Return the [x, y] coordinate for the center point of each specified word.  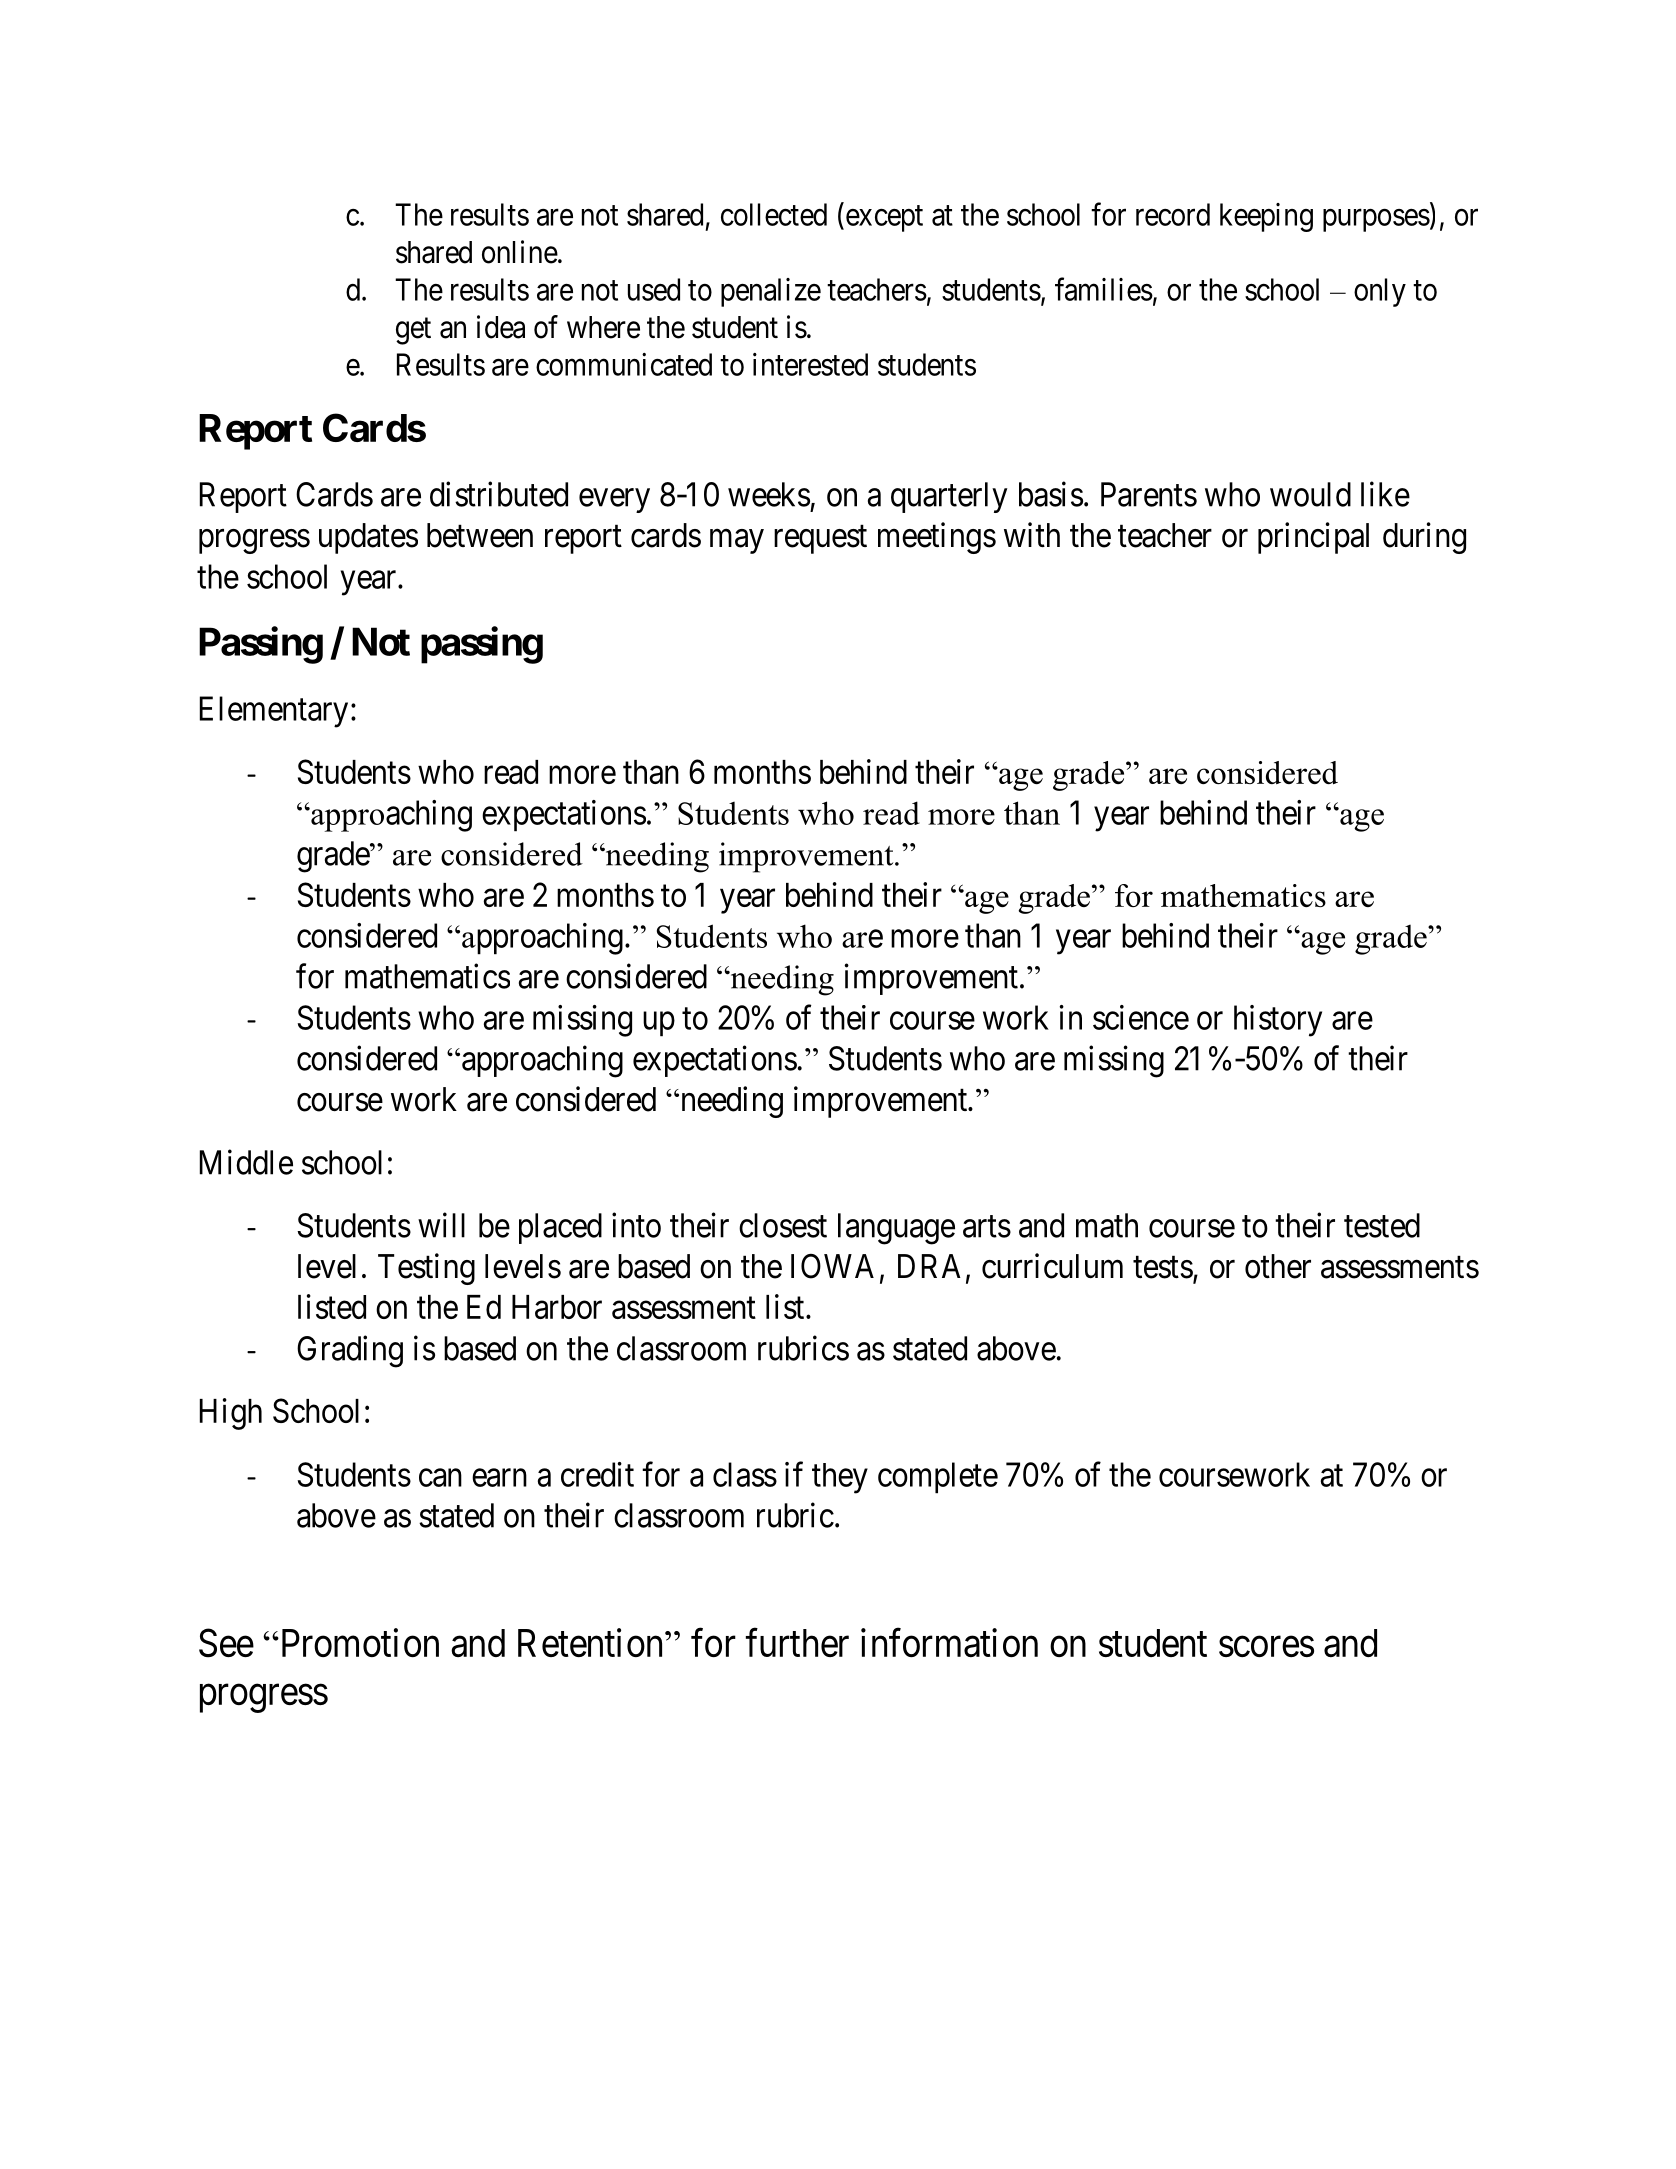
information [949, 1642]
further [797, 1642]
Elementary [274, 712]
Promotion [358, 1642]
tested [1382, 1225]
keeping [1266, 217]
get [413, 331]
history [1278, 1021]
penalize [771, 292]
